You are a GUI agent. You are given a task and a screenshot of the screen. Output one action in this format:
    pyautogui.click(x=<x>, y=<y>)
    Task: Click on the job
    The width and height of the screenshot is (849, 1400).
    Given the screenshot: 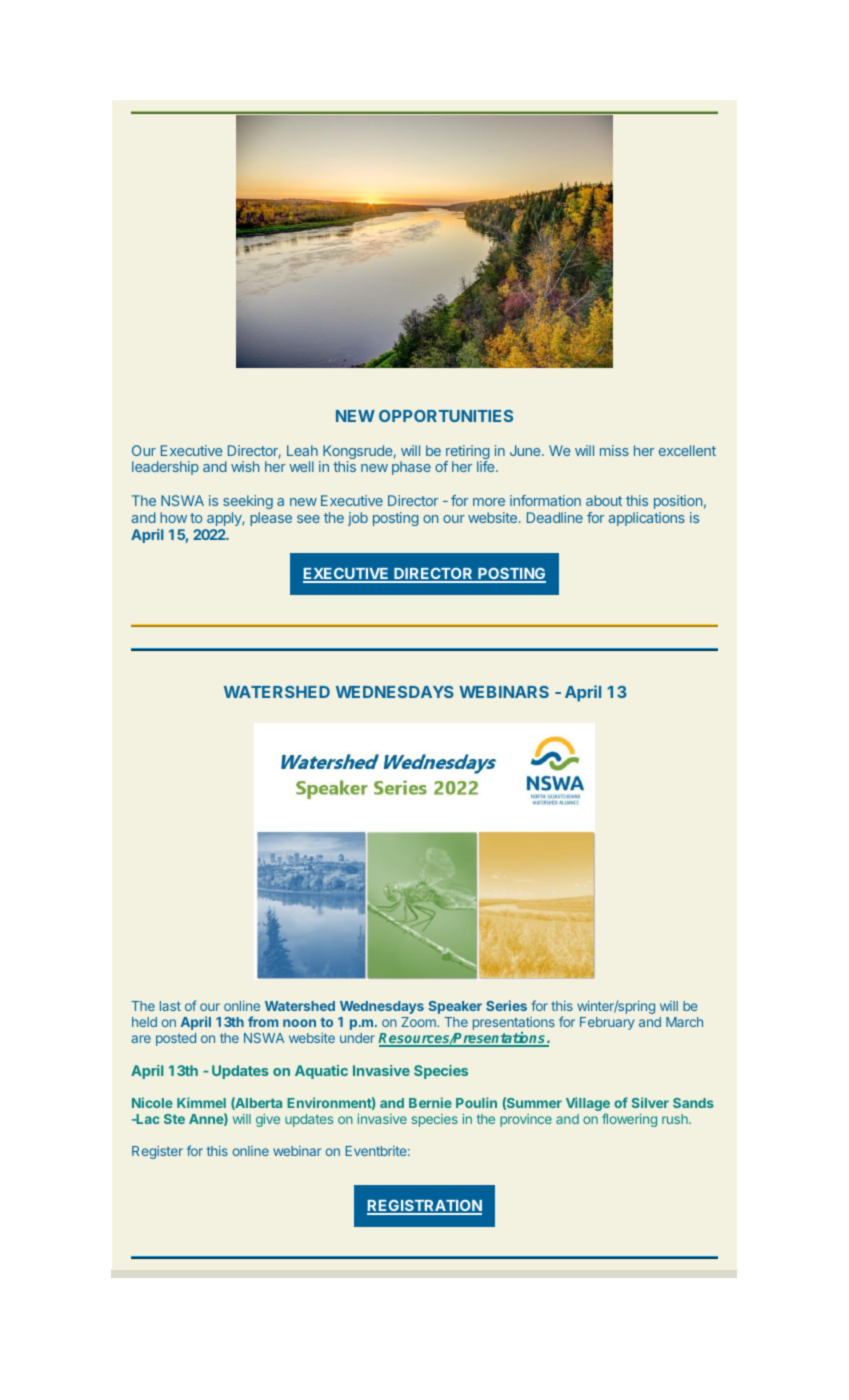 What is the action you would take?
    pyautogui.click(x=358, y=519)
